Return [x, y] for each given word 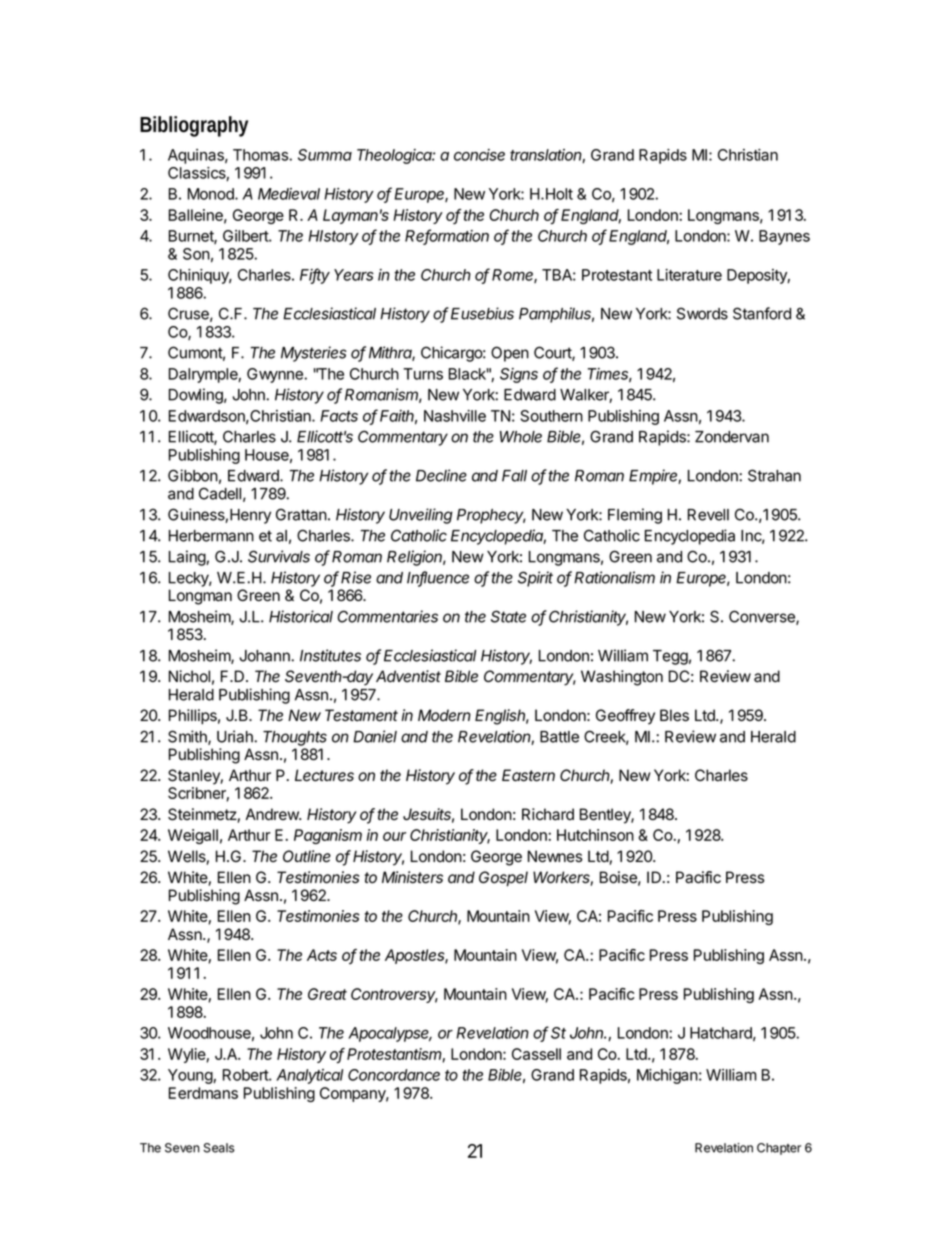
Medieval [289, 194]
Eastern [528, 775]
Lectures [324, 775]
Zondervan [732, 437]
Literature [689, 275]
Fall [514, 476]
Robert [246, 1075]
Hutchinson [595, 835]
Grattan [301, 514]
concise [479, 155]
